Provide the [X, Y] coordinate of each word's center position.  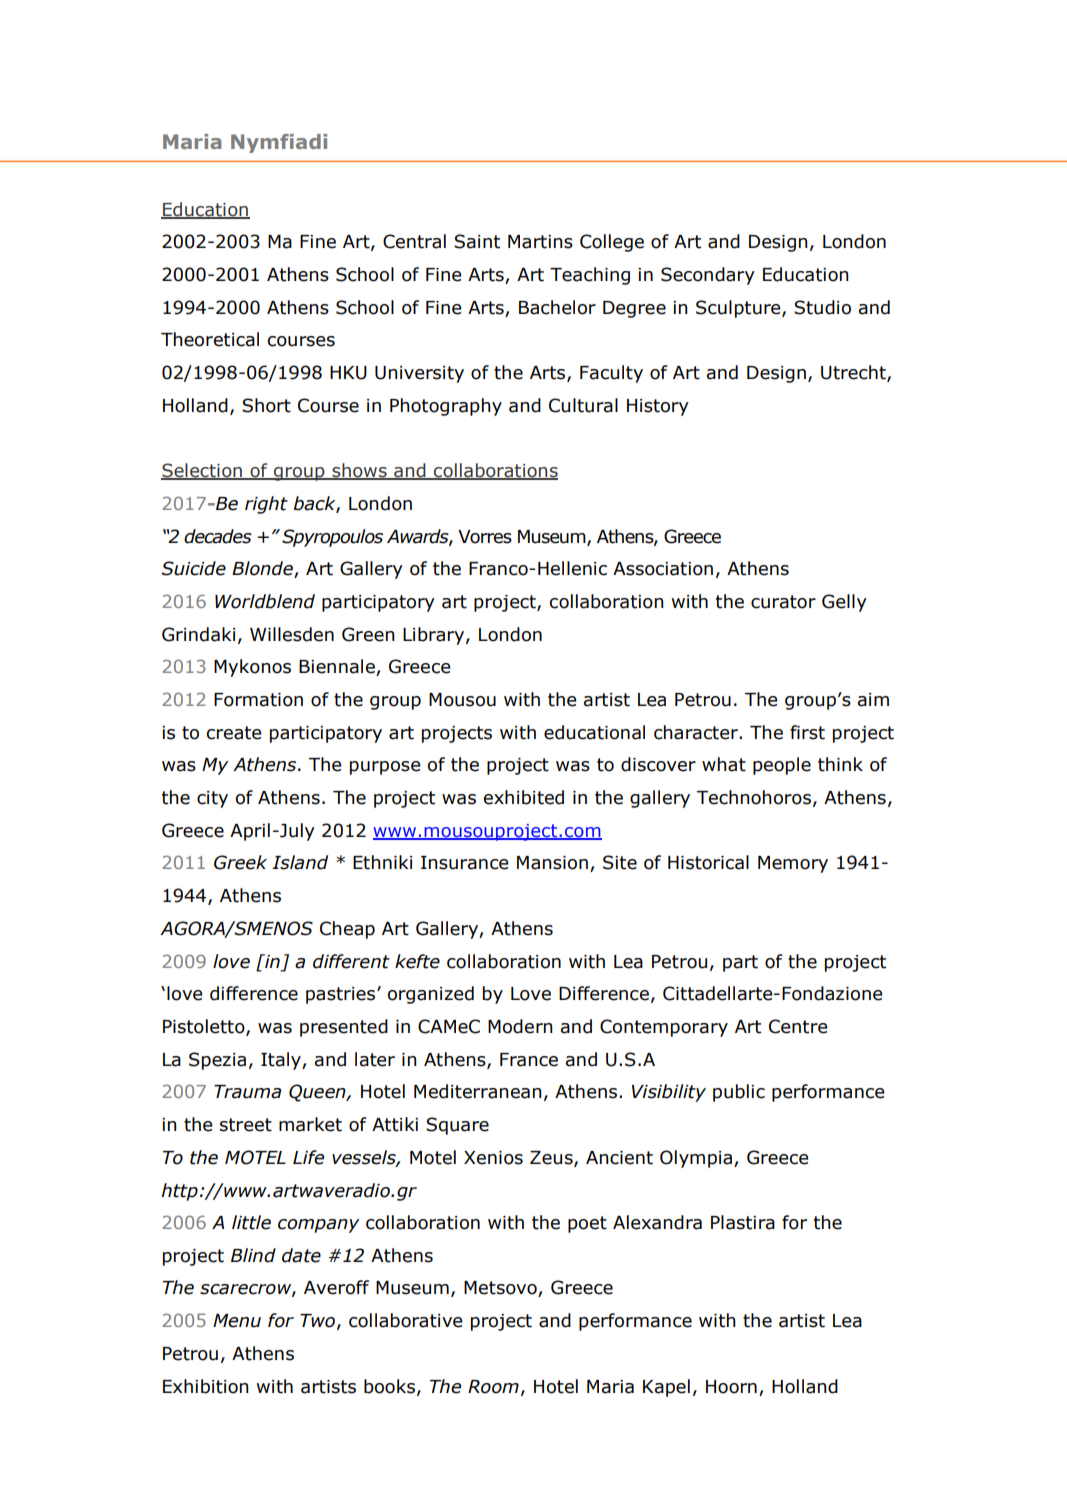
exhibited [524, 797]
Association [663, 569]
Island [300, 862]
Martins [540, 242]
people [782, 766]
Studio [822, 307]
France [529, 1060]
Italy [282, 1061]
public [739, 1093]
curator [783, 602]
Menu [237, 1321]
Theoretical [210, 339]
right [266, 505]
